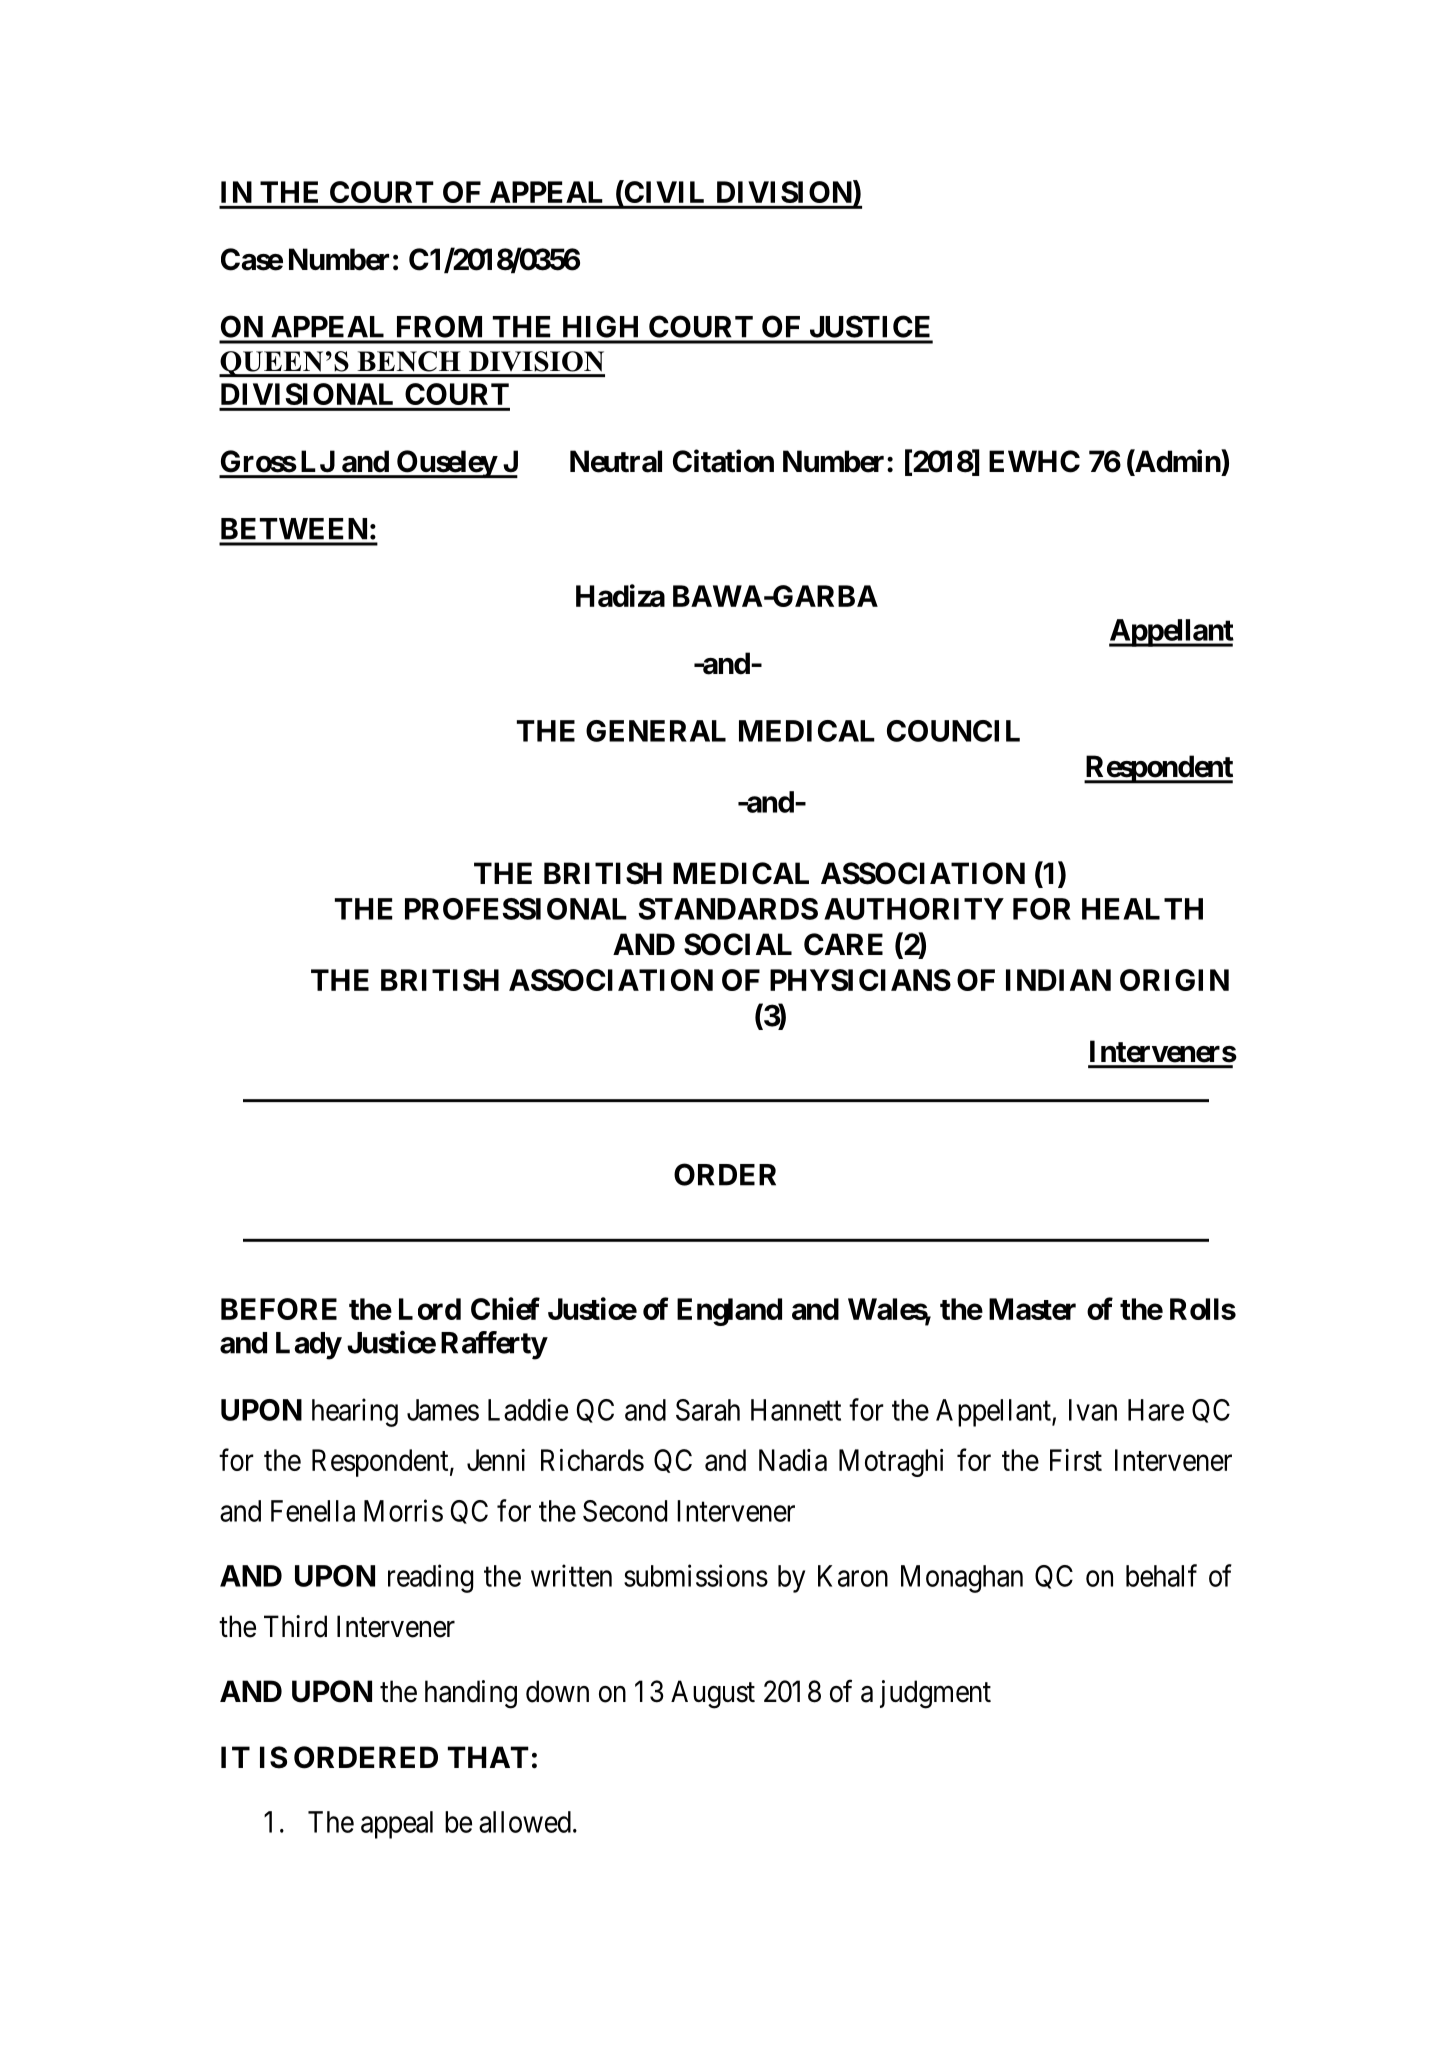  What do you see at coordinates (488, 1757) in the screenshot?
I see `THAT` at bounding box center [488, 1757].
